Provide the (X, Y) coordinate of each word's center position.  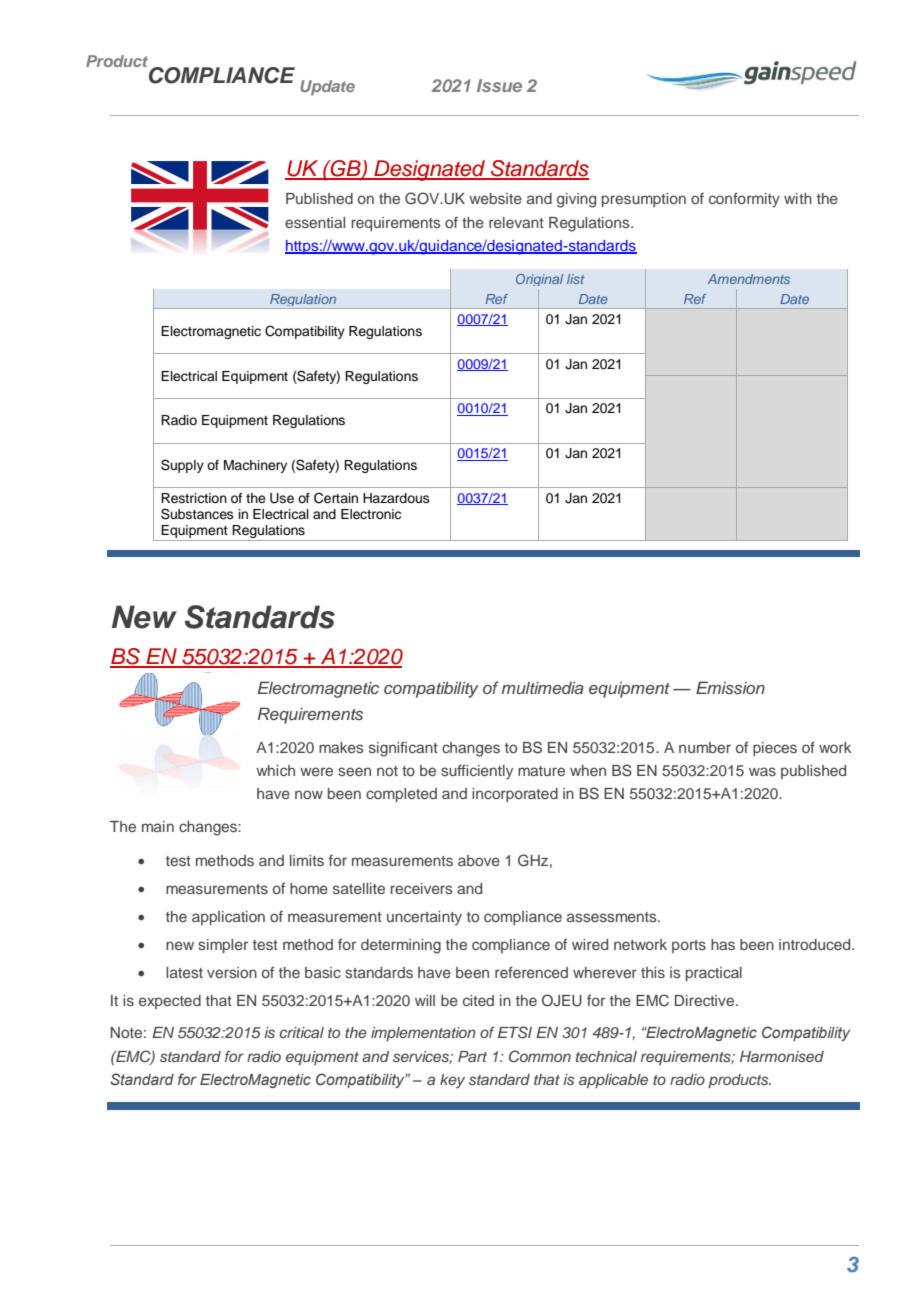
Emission (730, 687)
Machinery (255, 466)
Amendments (749, 279)
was (762, 771)
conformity (744, 200)
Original (539, 282)
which (275, 770)
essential (315, 222)
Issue (499, 85)
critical (301, 1032)
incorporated (515, 795)
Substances (197, 514)
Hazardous (396, 498)
